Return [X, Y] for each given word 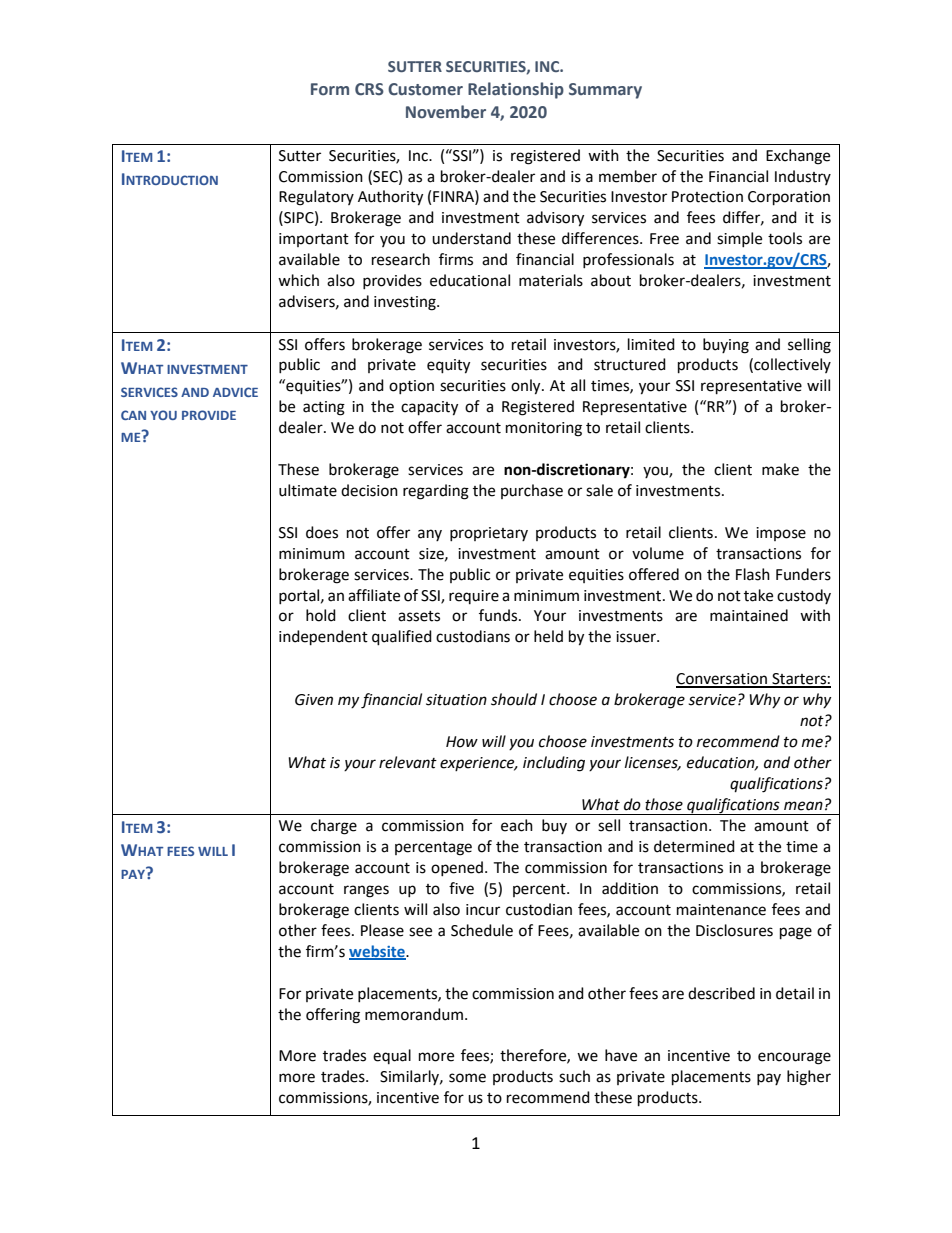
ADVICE [235, 392]
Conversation [723, 680]
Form [330, 89]
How [462, 742]
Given [314, 700]
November [446, 112]
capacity [429, 408]
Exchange [798, 157]
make [780, 469]
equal [392, 1056]
